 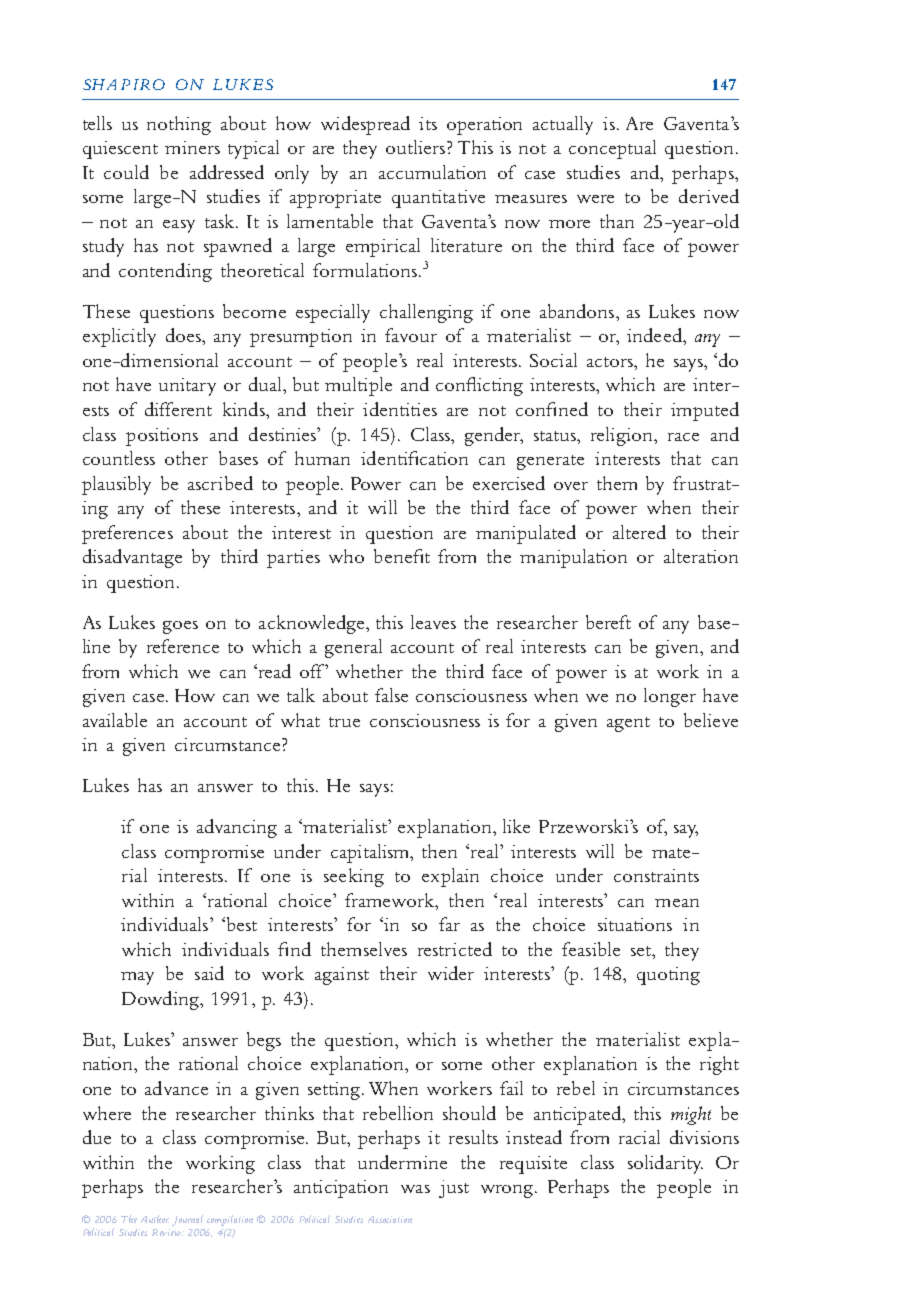 I want to click on Author, so click(x=155, y=1219).
